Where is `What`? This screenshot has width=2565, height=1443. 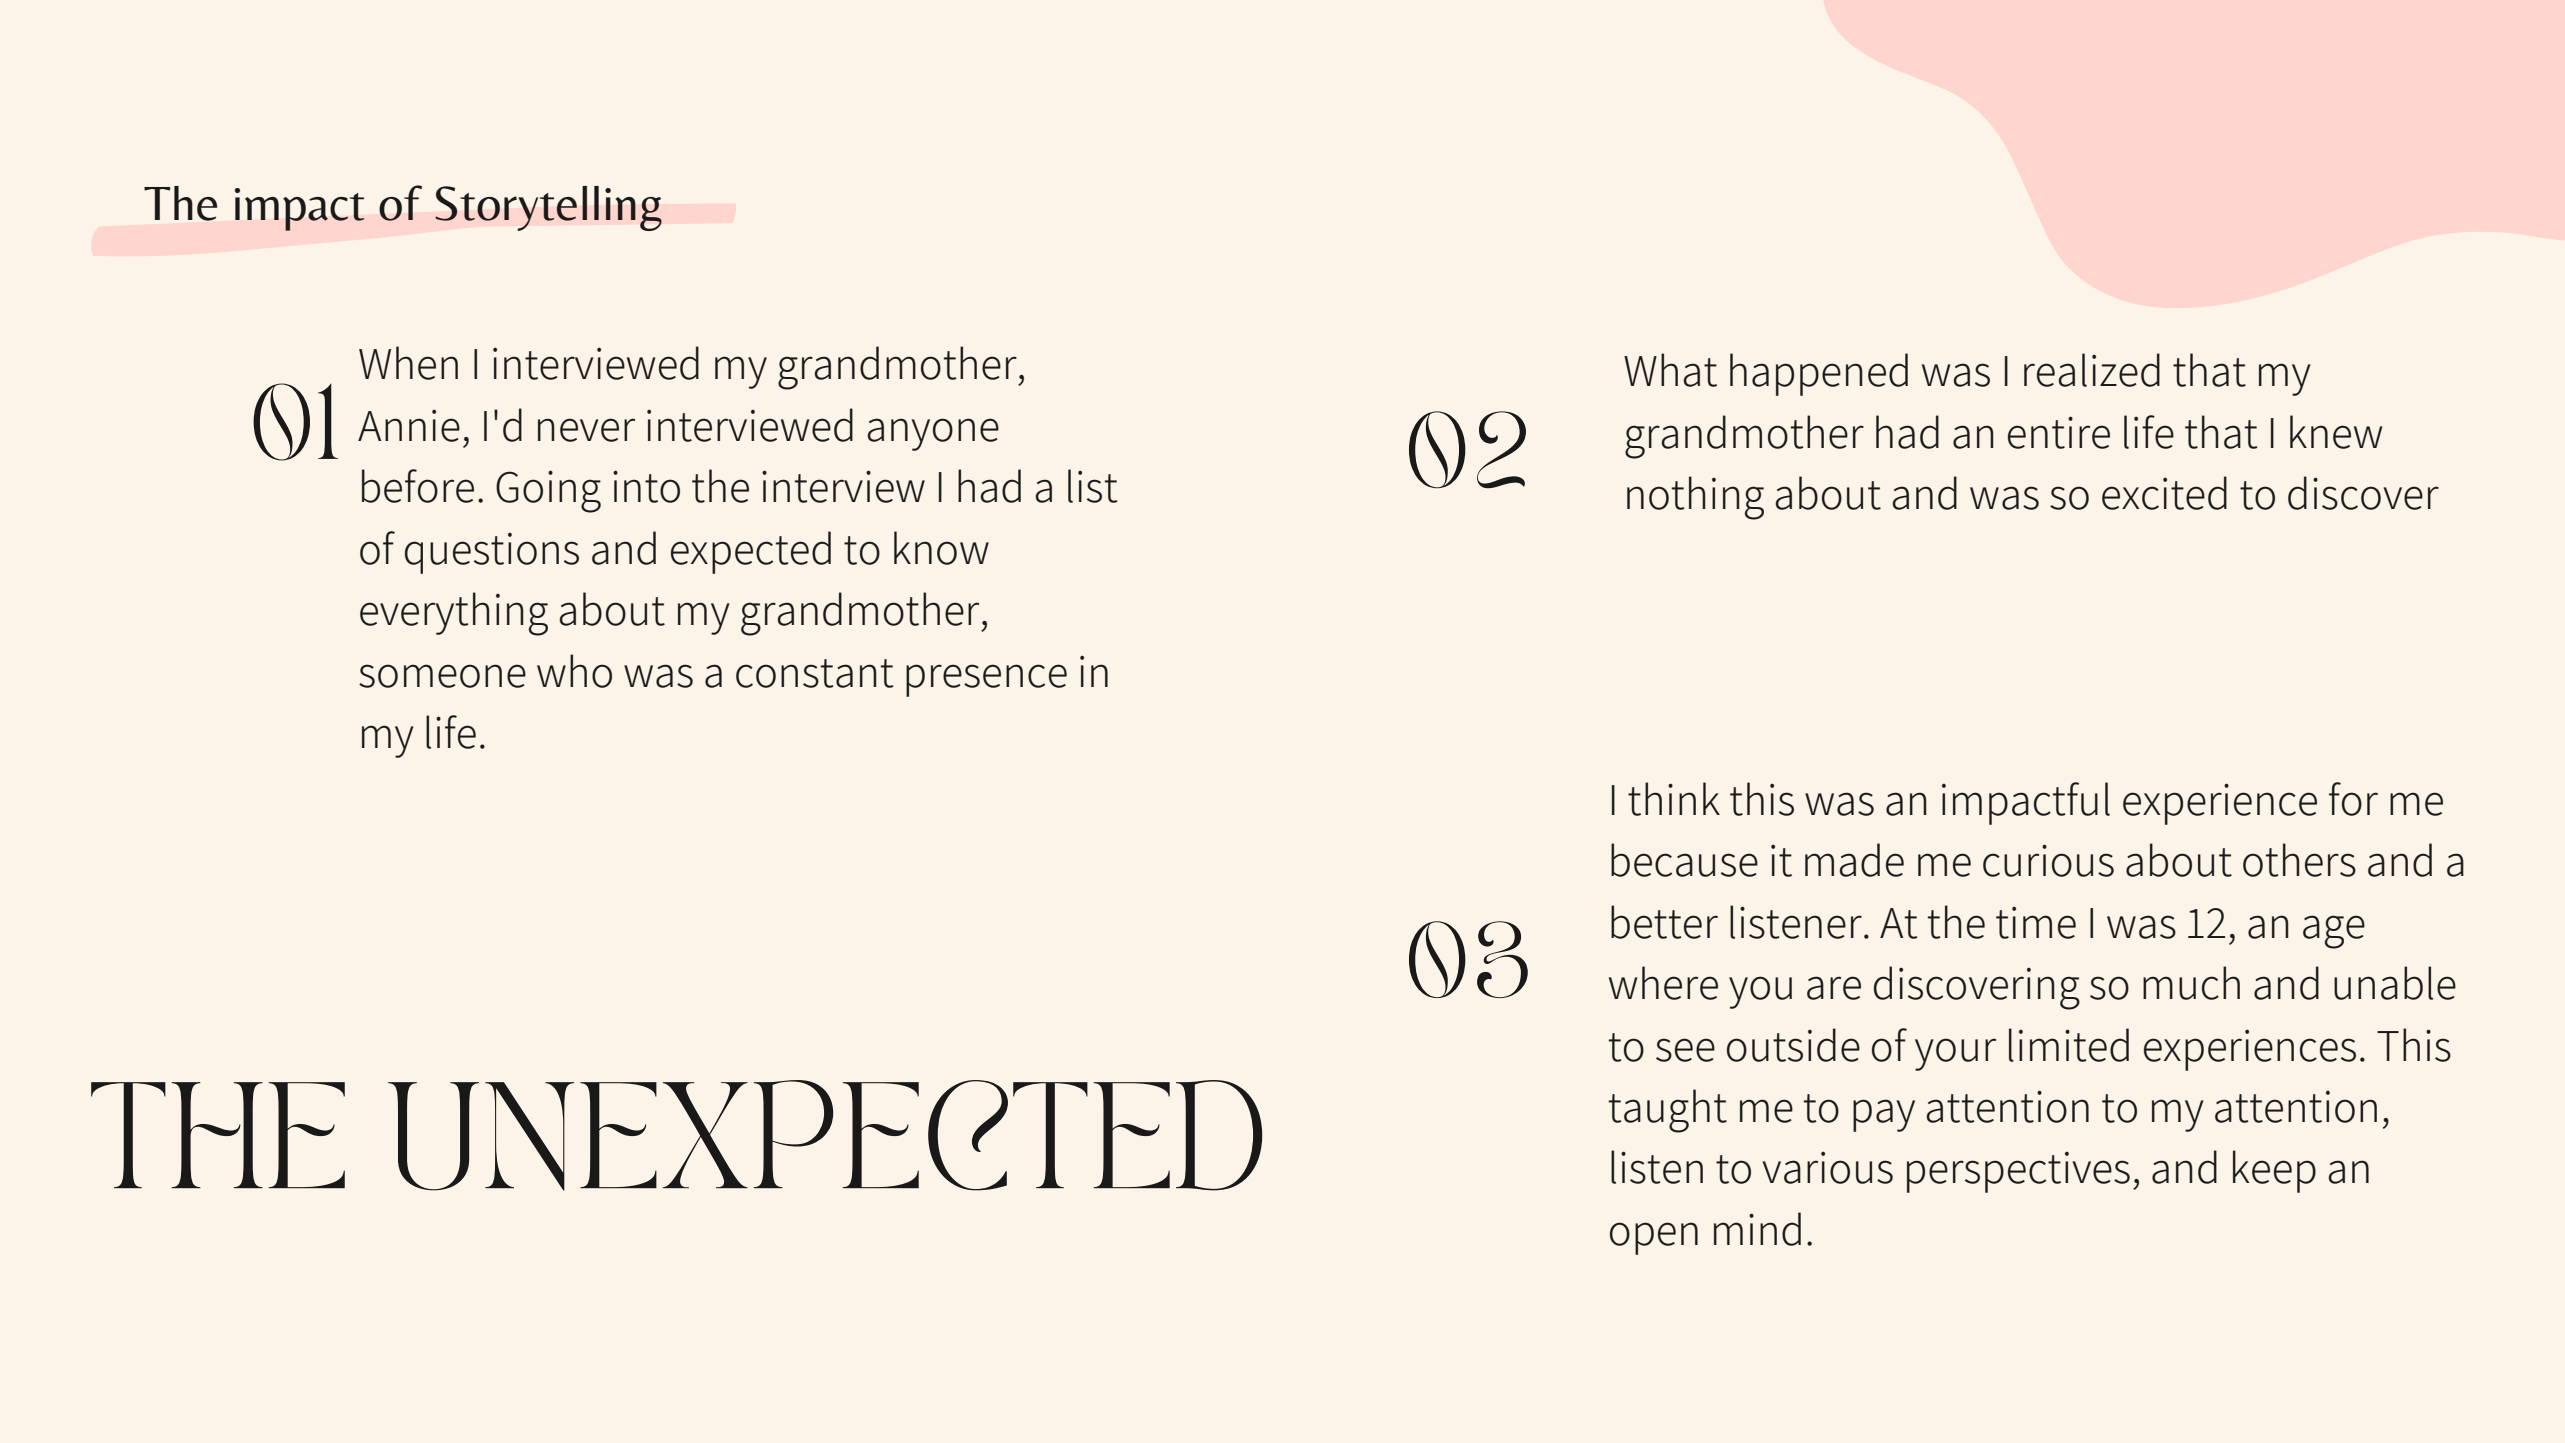
What is located at coordinates (1670, 370).
